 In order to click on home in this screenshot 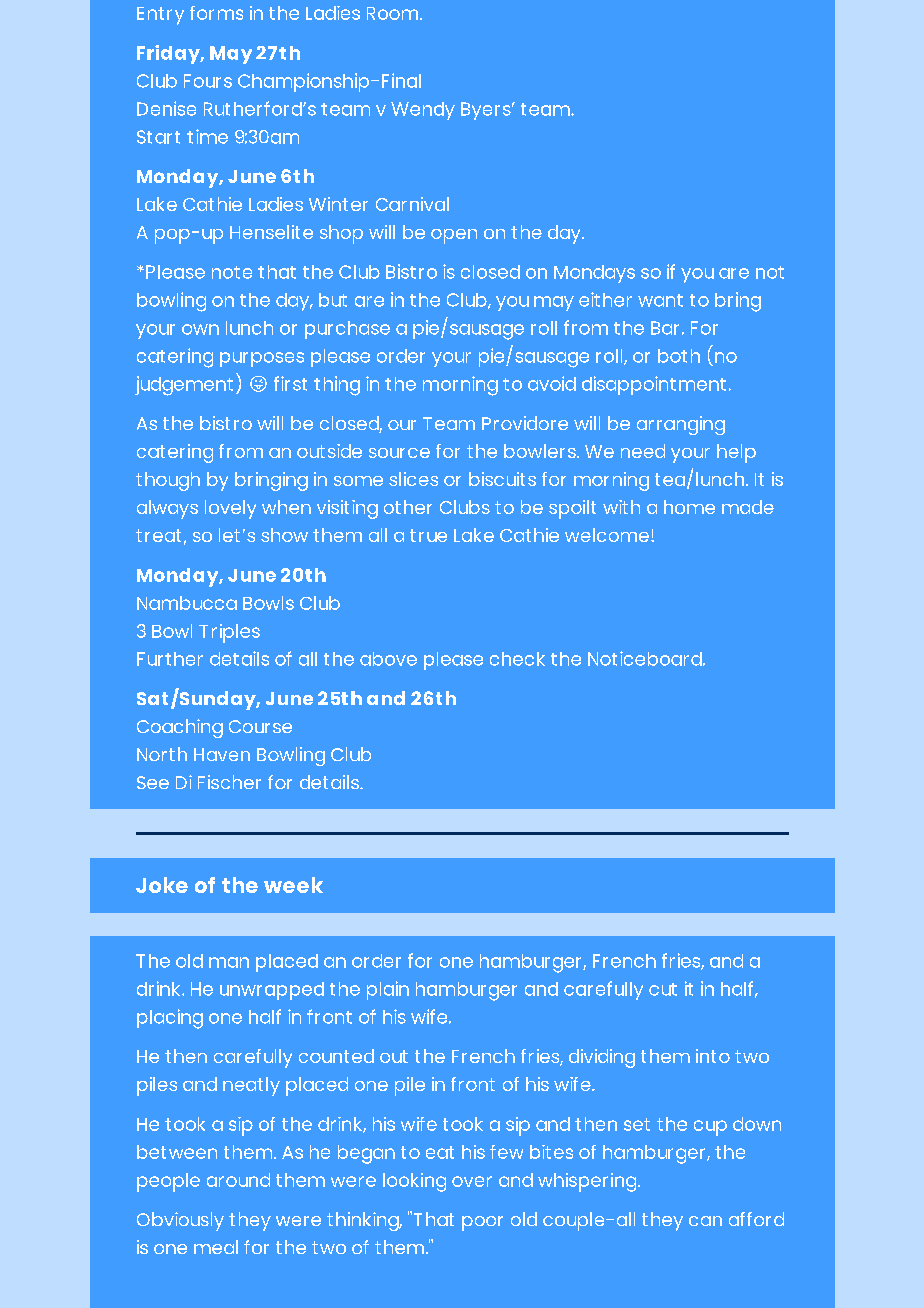, I will do `click(689, 507)`.
